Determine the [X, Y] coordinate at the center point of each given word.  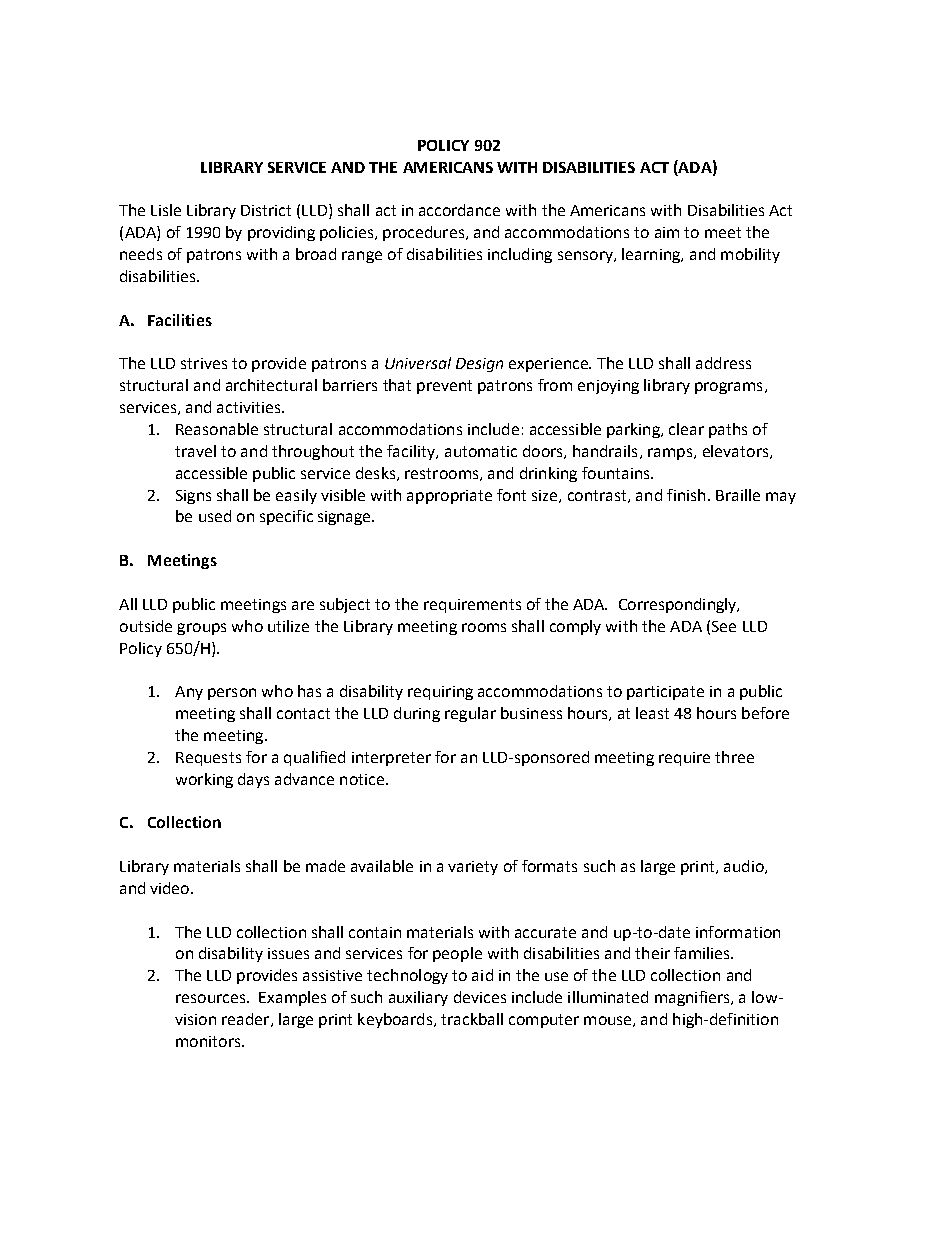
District [266, 210]
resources [212, 998]
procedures [423, 233]
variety [473, 868]
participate [665, 693]
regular [470, 714]
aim [667, 232]
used [215, 516]
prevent [444, 387]
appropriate [449, 497]
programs [728, 388]
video [171, 888]
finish [686, 495]
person [232, 694]
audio [745, 867]
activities [250, 407]
